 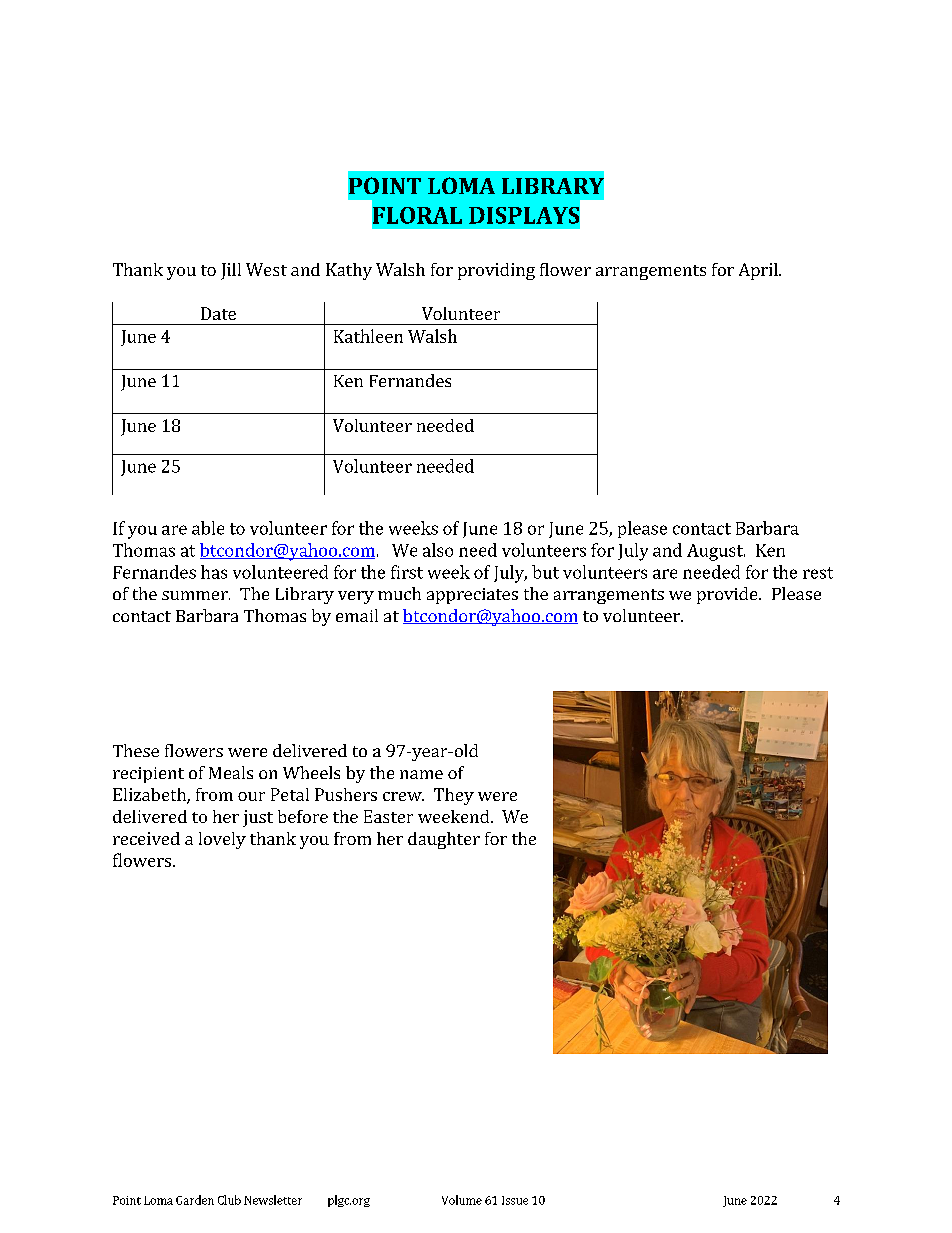 What do you see at coordinates (196, 595) in the screenshot?
I see `summer` at bounding box center [196, 595].
